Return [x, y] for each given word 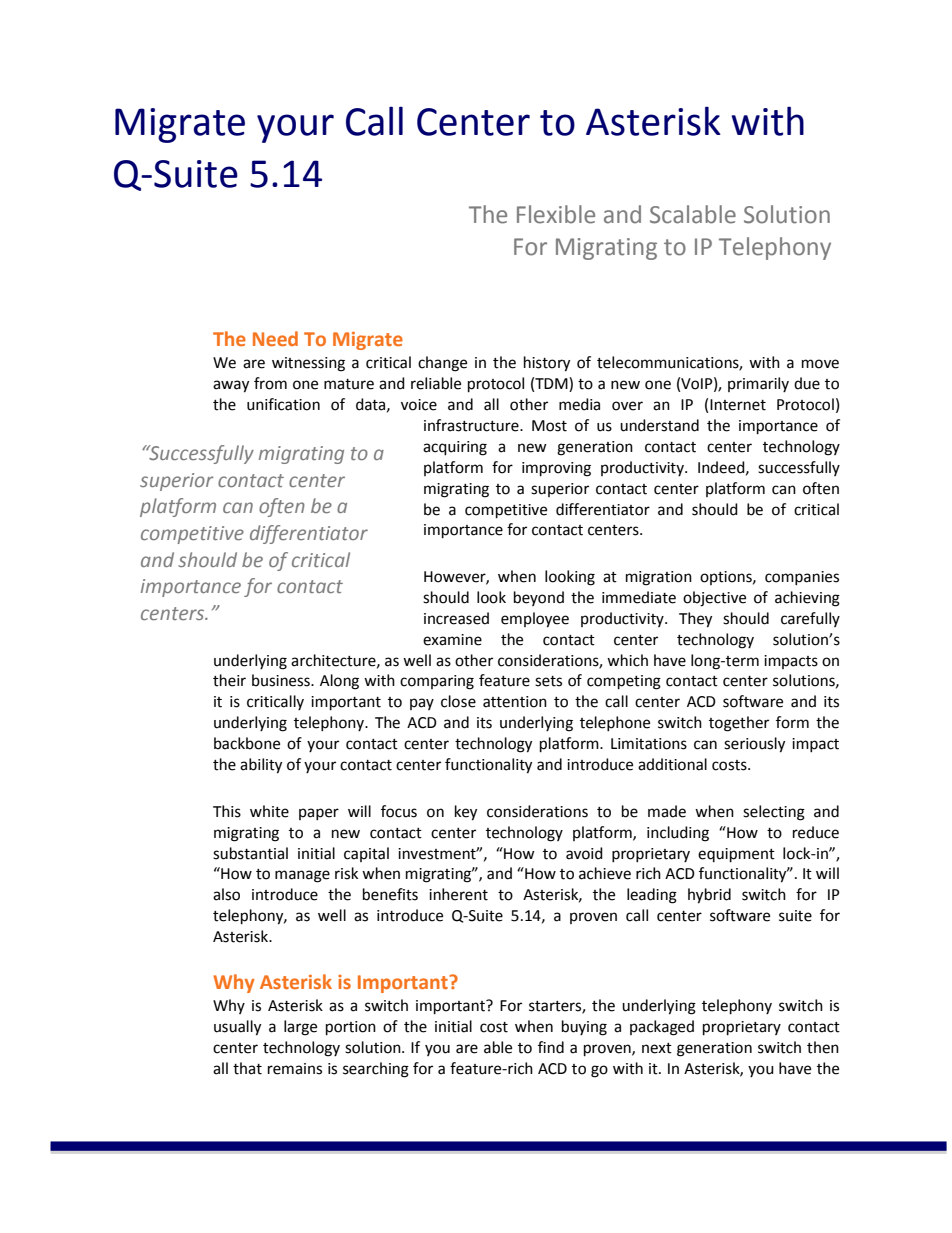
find [551, 1047]
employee [535, 620]
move [820, 364]
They [695, 620]
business [282, 680]
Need [275, 338]
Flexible [556, 214]
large [300, 1028]
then [823, 1047]
